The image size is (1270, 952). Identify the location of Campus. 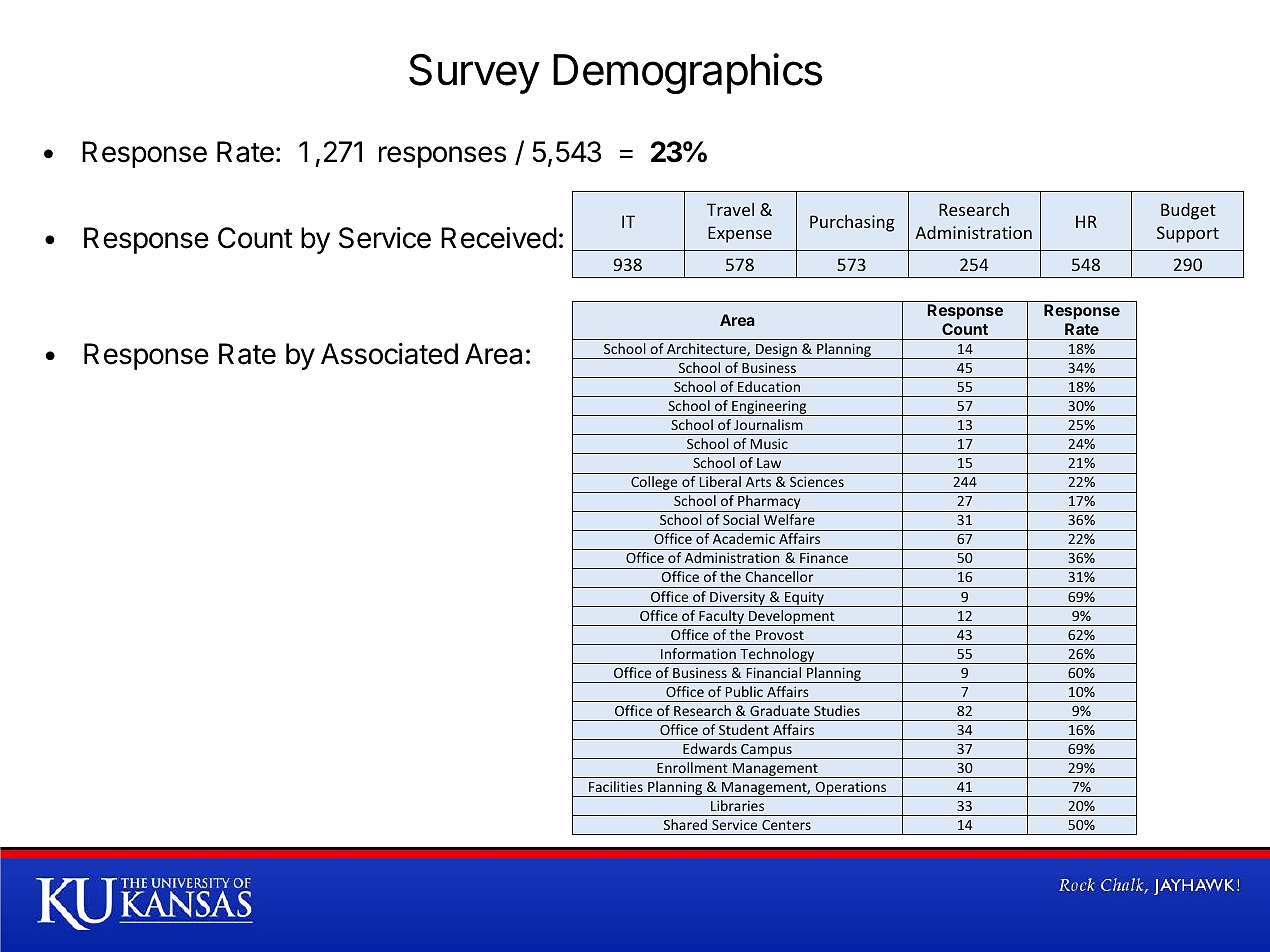
(766, 751).
